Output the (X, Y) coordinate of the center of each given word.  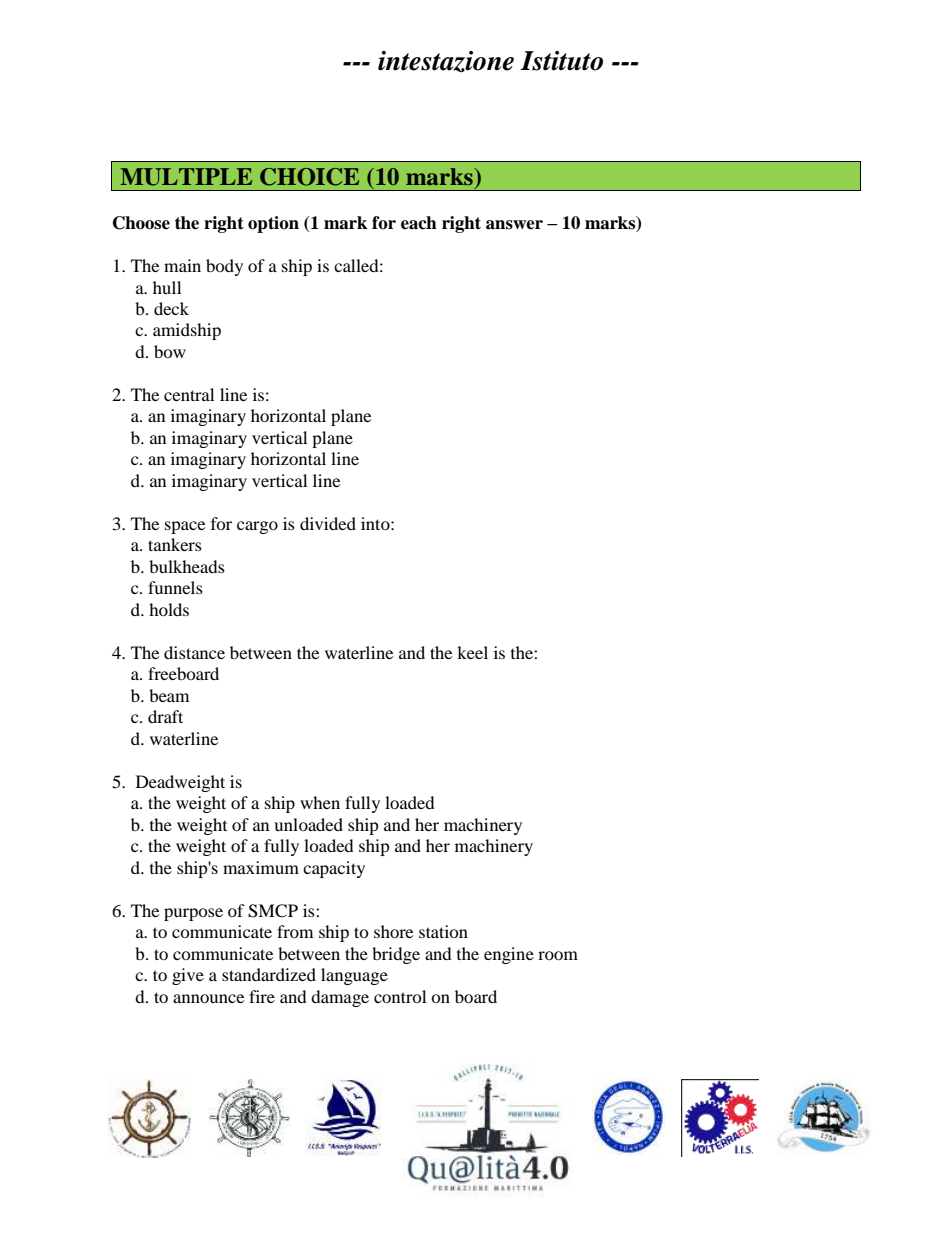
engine (509, 955)
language (354, 976)
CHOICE (309, 177)
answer (514, 225)
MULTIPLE (186, 177)
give (188, 976)
